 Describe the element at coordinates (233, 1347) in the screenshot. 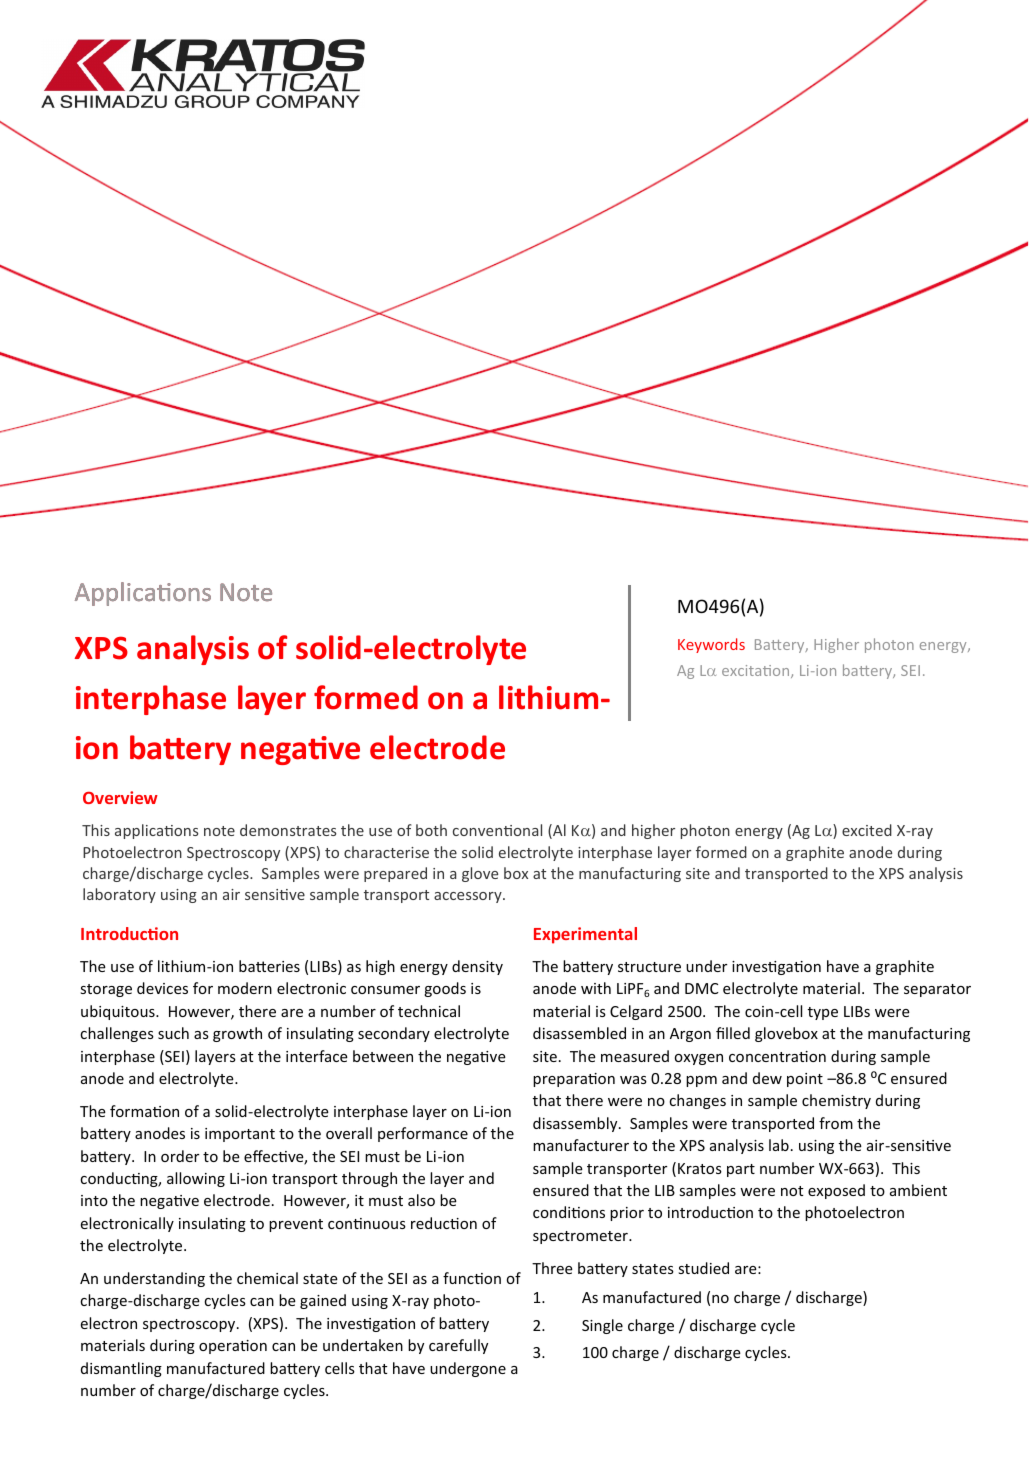

I see `operation` at that location.
